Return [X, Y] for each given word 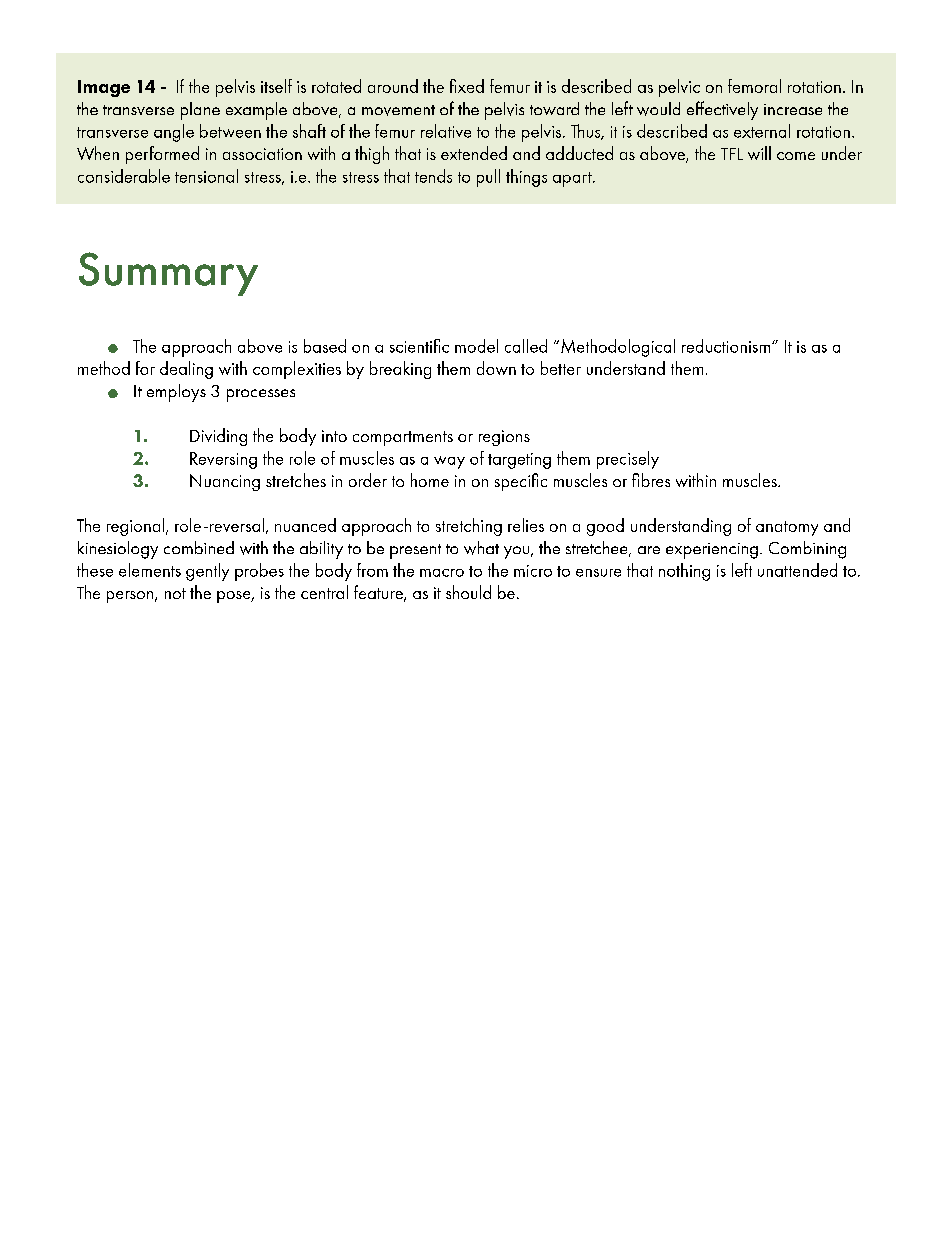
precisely [628, 460]
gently [207, 572]
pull [488, 178]
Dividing [218, 437]
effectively [722, 110]
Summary [168, 274]
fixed [467, 86]
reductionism [726, 346]
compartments [403, 438]
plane [200, 111]
